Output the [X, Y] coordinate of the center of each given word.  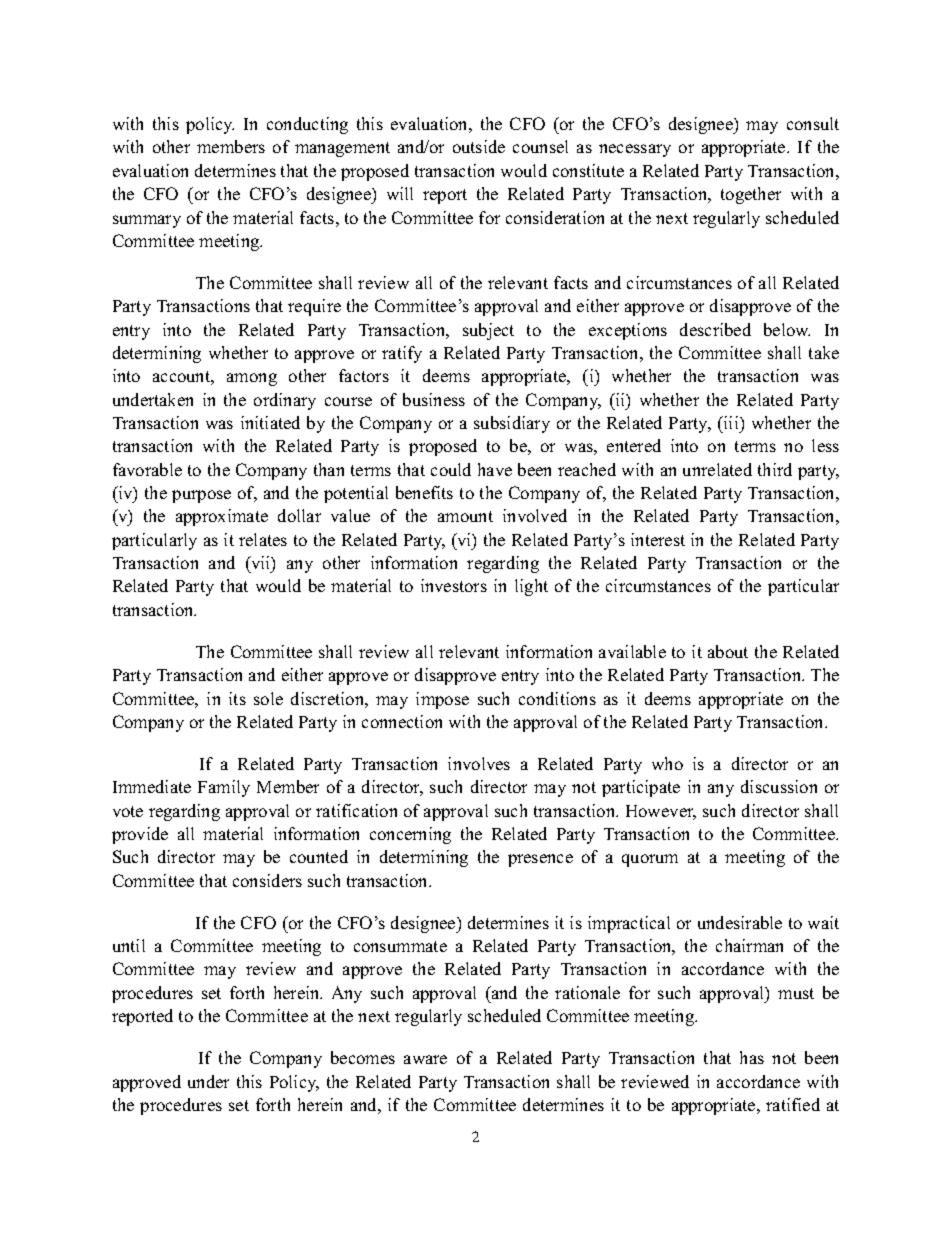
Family [224, 788]
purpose [201, 496]
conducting [307, 125]
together [751, 195]
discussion [779, 786]
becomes [363, 1057]
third [775, 469]
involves [479, 763]
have [495, 469]
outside [479, 146]
